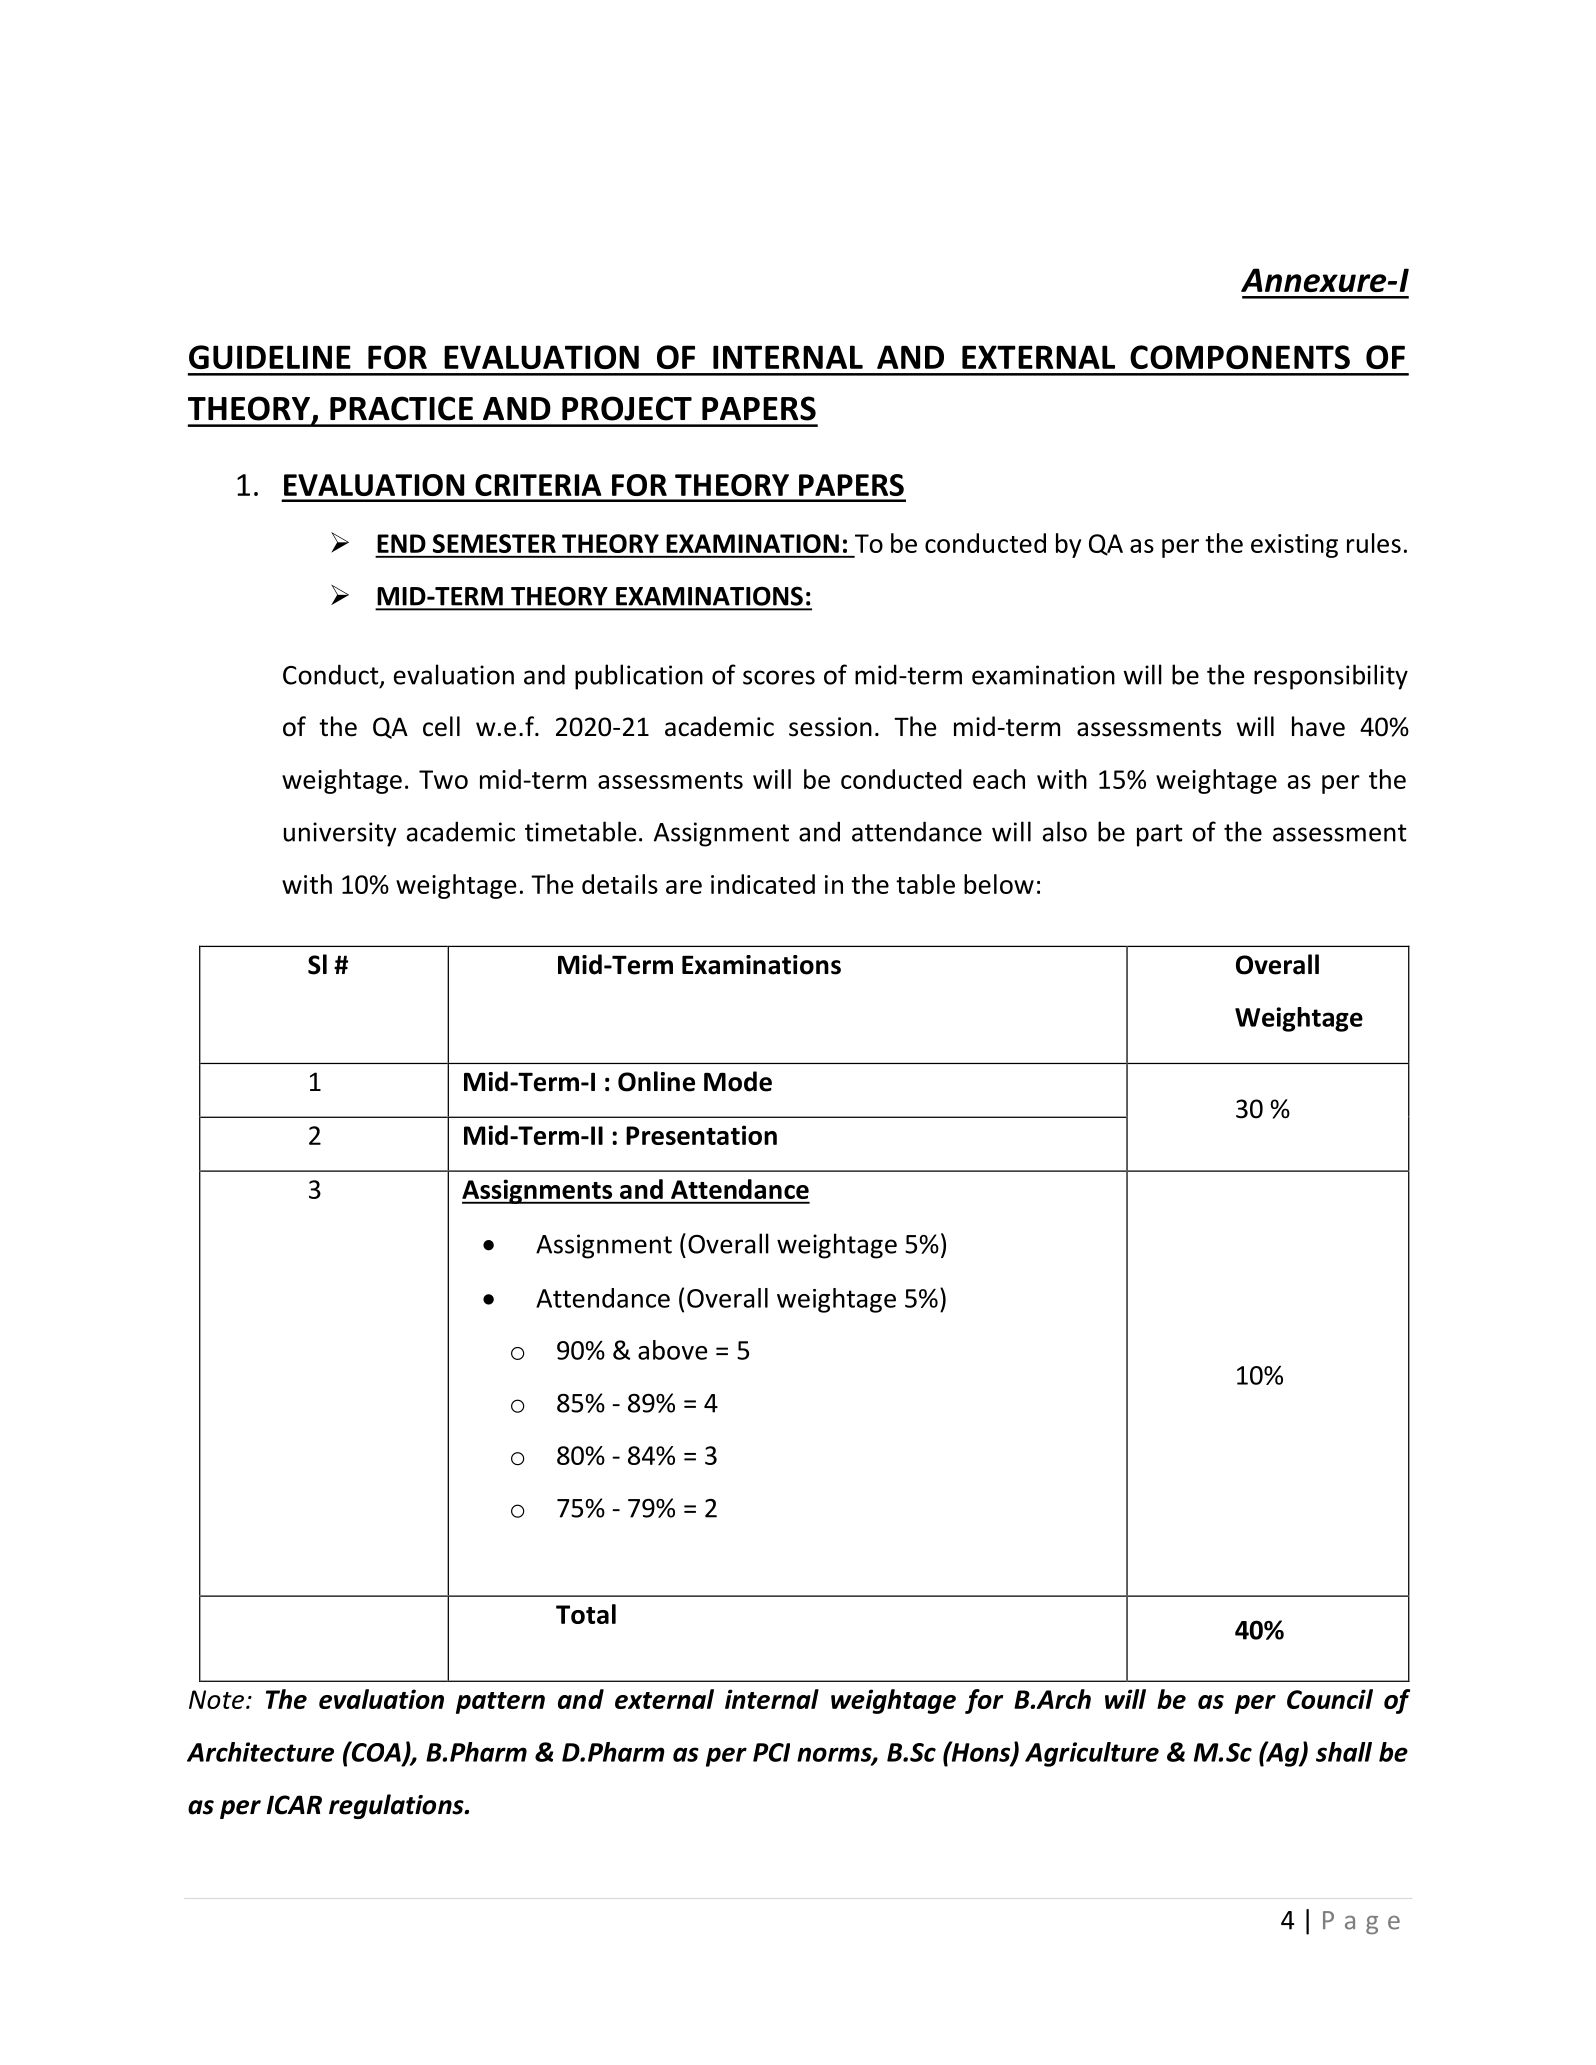 This screenshot has width=1596, height=2065. What do you see at coordinates (1240, 357) in the screenshot?
I see `COMPONENTS` at bounding box center [1240, 357].
